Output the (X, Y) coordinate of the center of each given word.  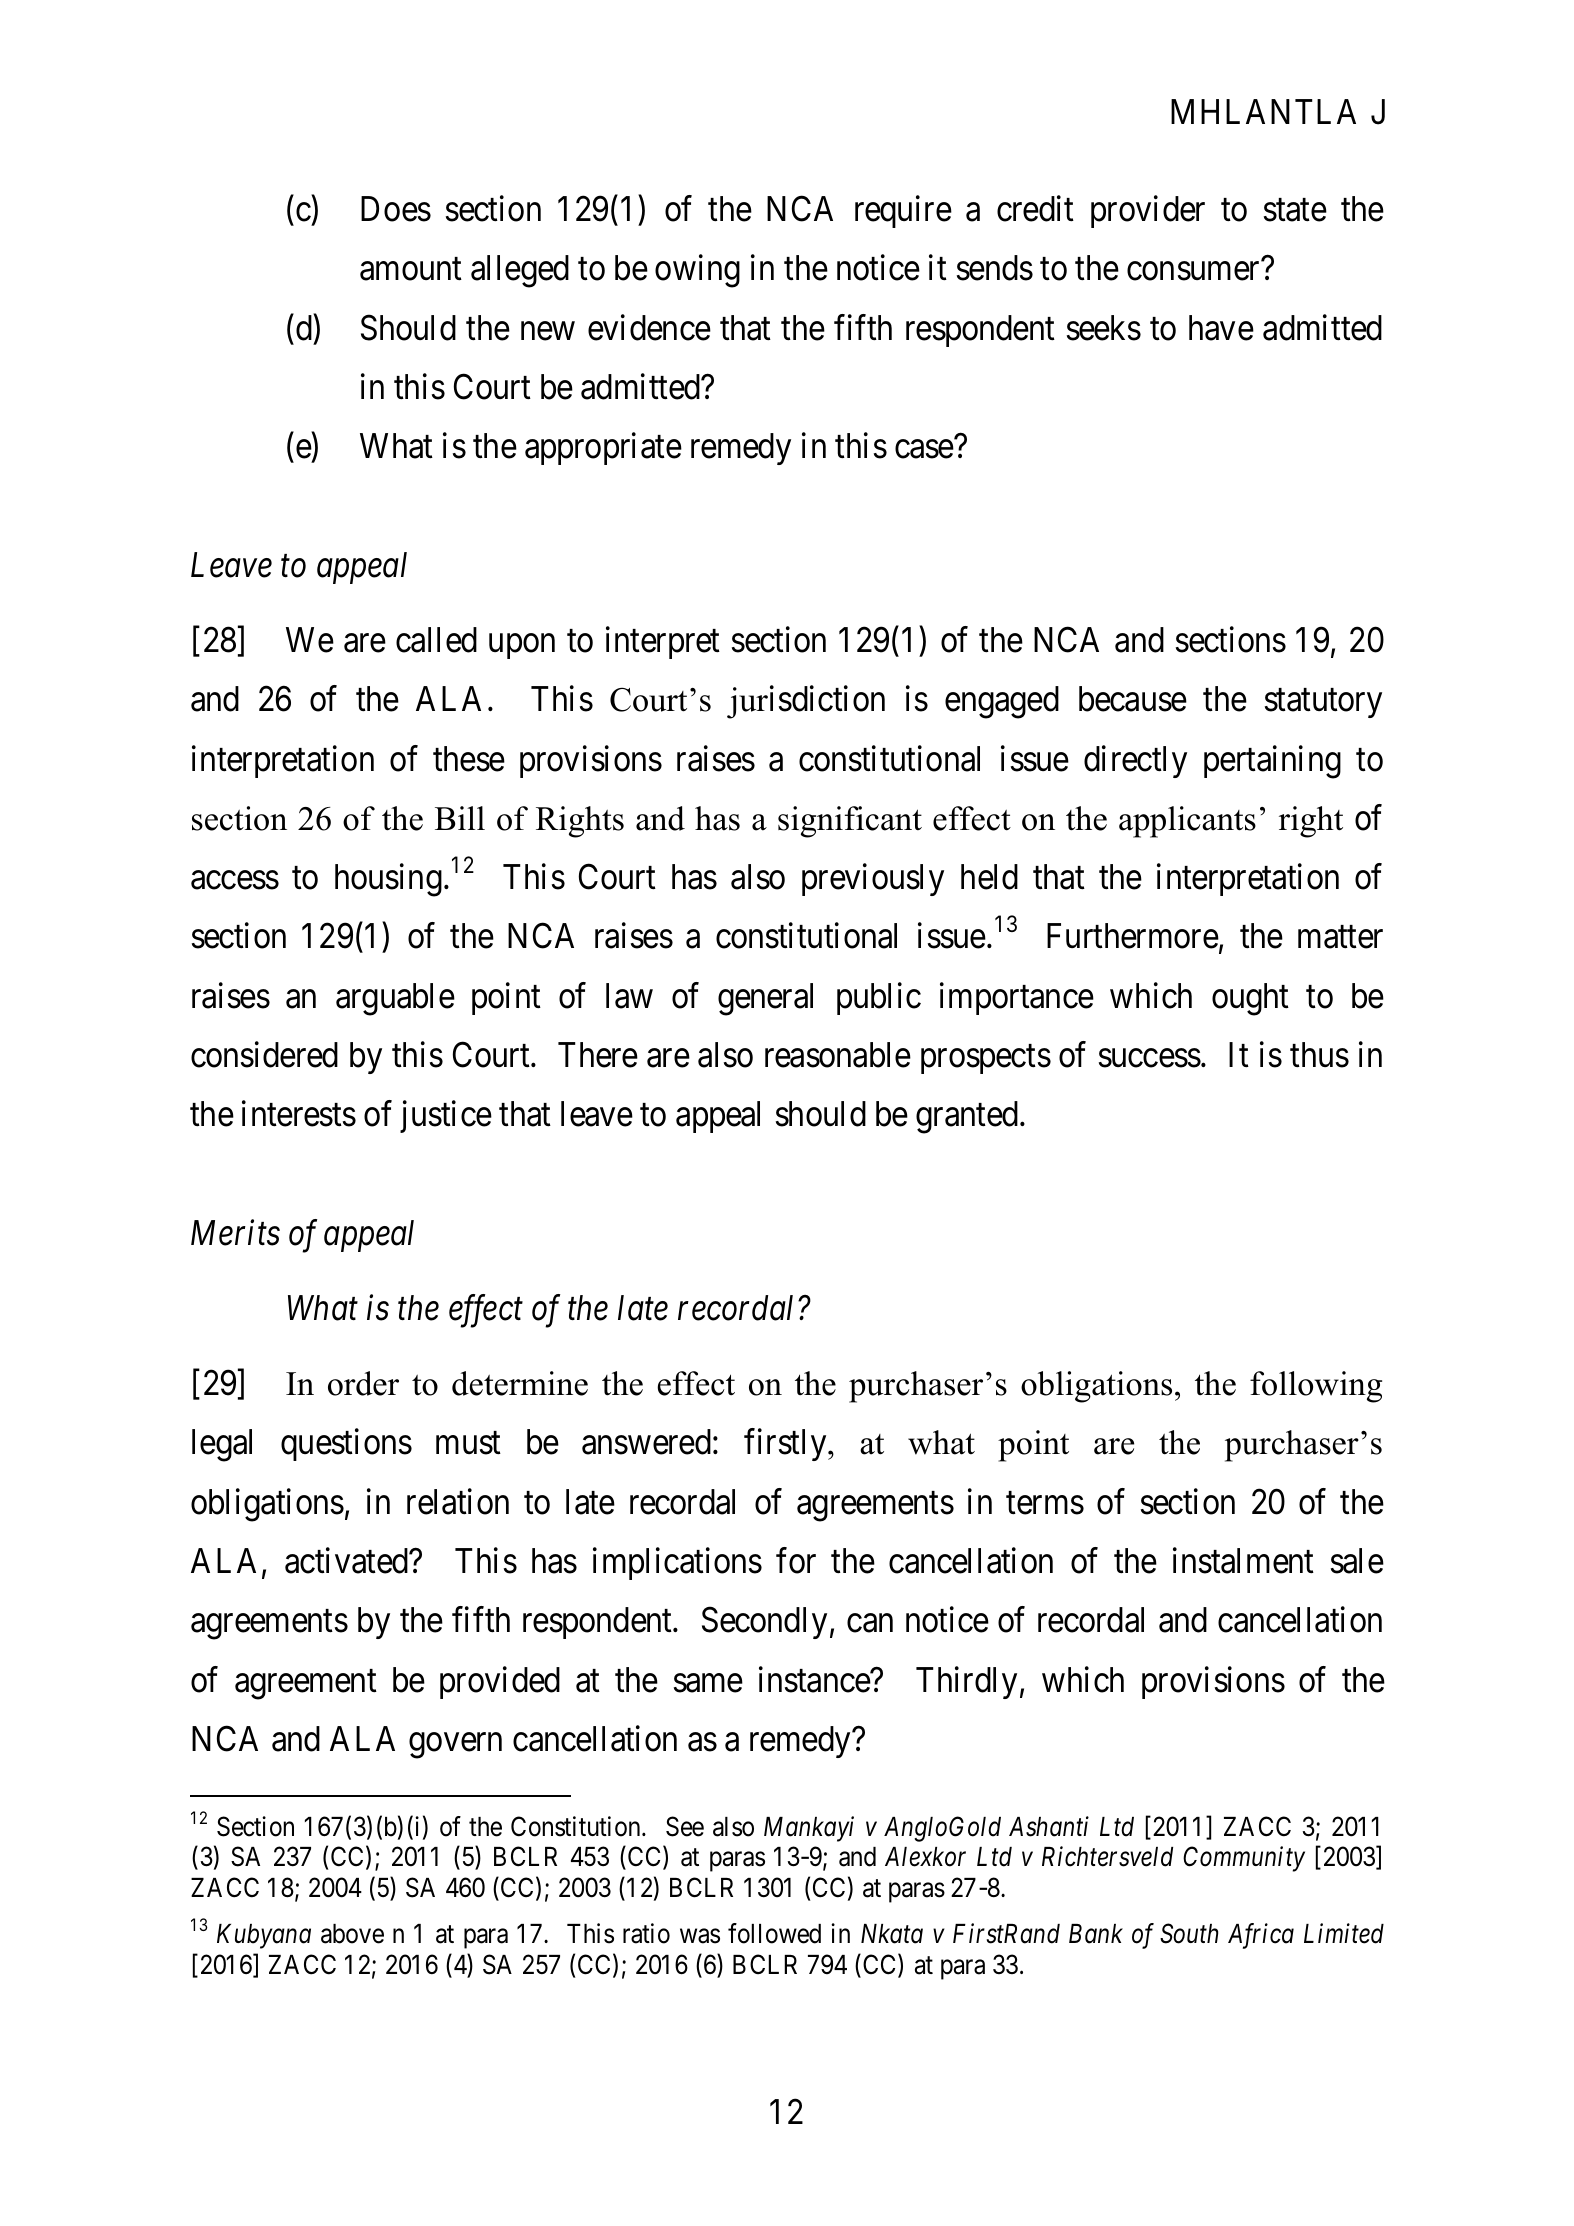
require (903, 212)
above (352, 1934)
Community (1244, 1859)
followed (774, 1933)
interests (299, 1114)
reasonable (838, 1055)
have (1221, 328)
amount (411, 270)
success (1150, 1058)
